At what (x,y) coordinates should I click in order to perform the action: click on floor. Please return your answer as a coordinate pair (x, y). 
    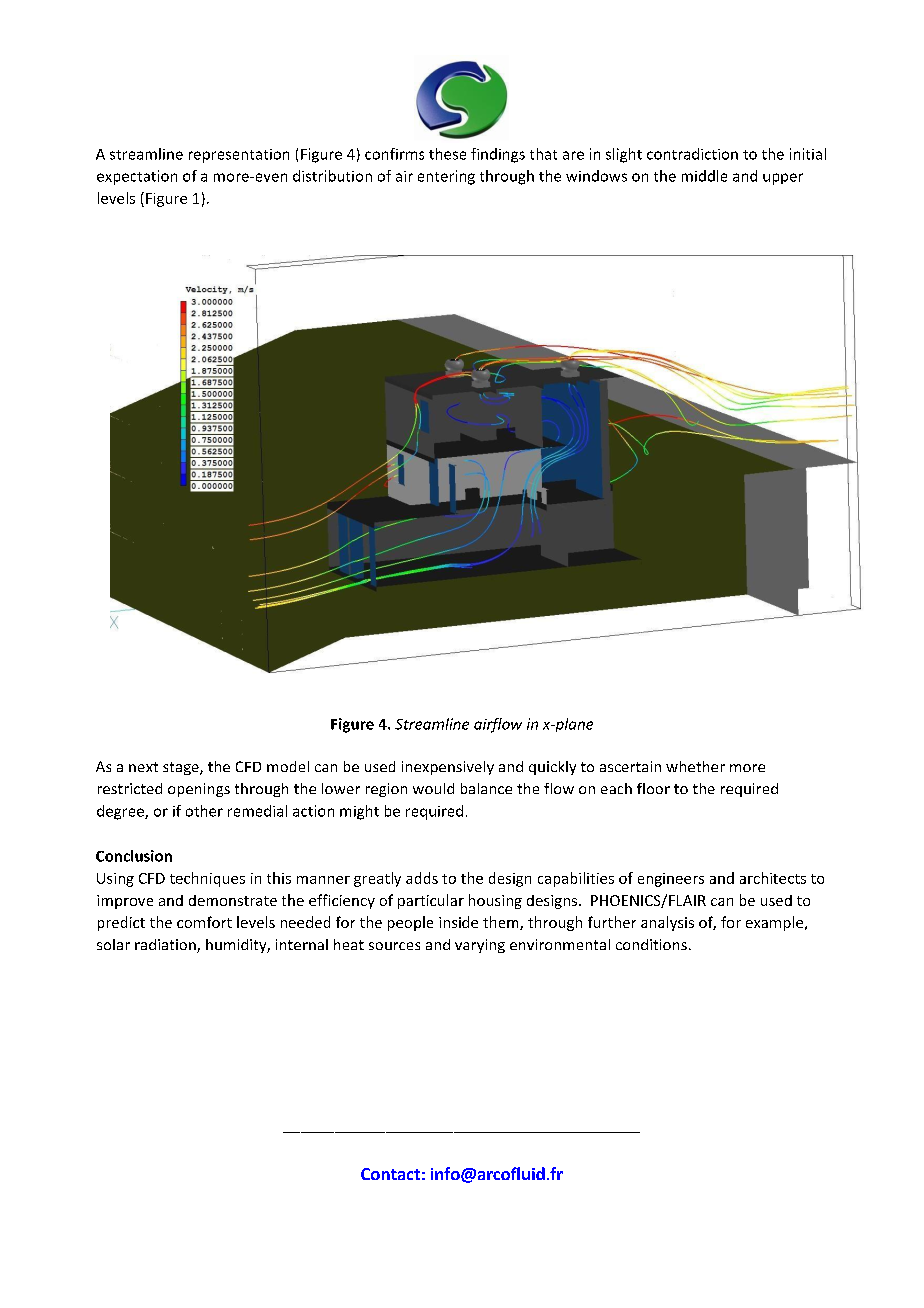
    Looking at the image, I should click on (653, 788).
